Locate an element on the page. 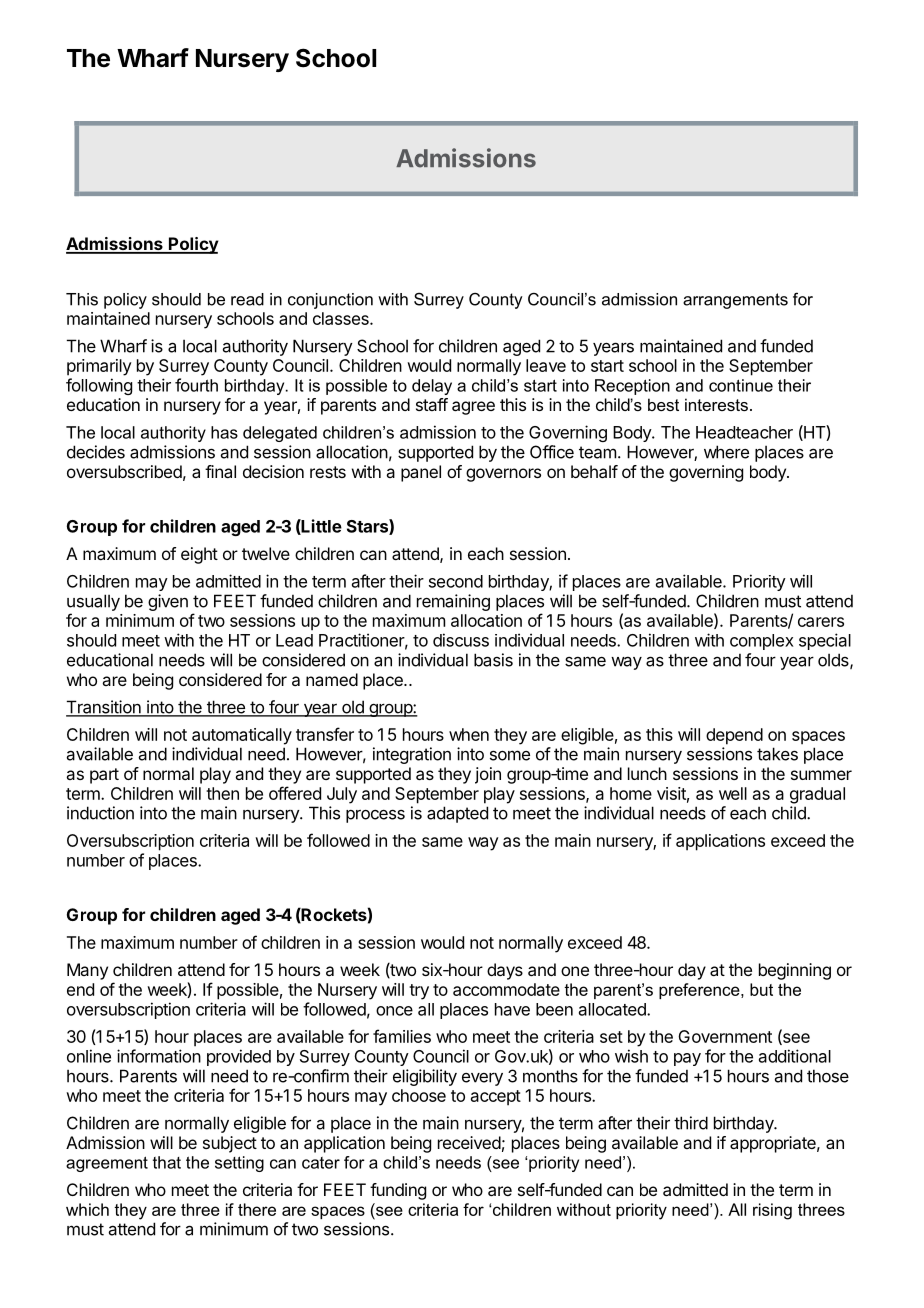 Image resolution: width=924 pixels, height=1308 pixels. funding is located at coordinates (398, 1191).
